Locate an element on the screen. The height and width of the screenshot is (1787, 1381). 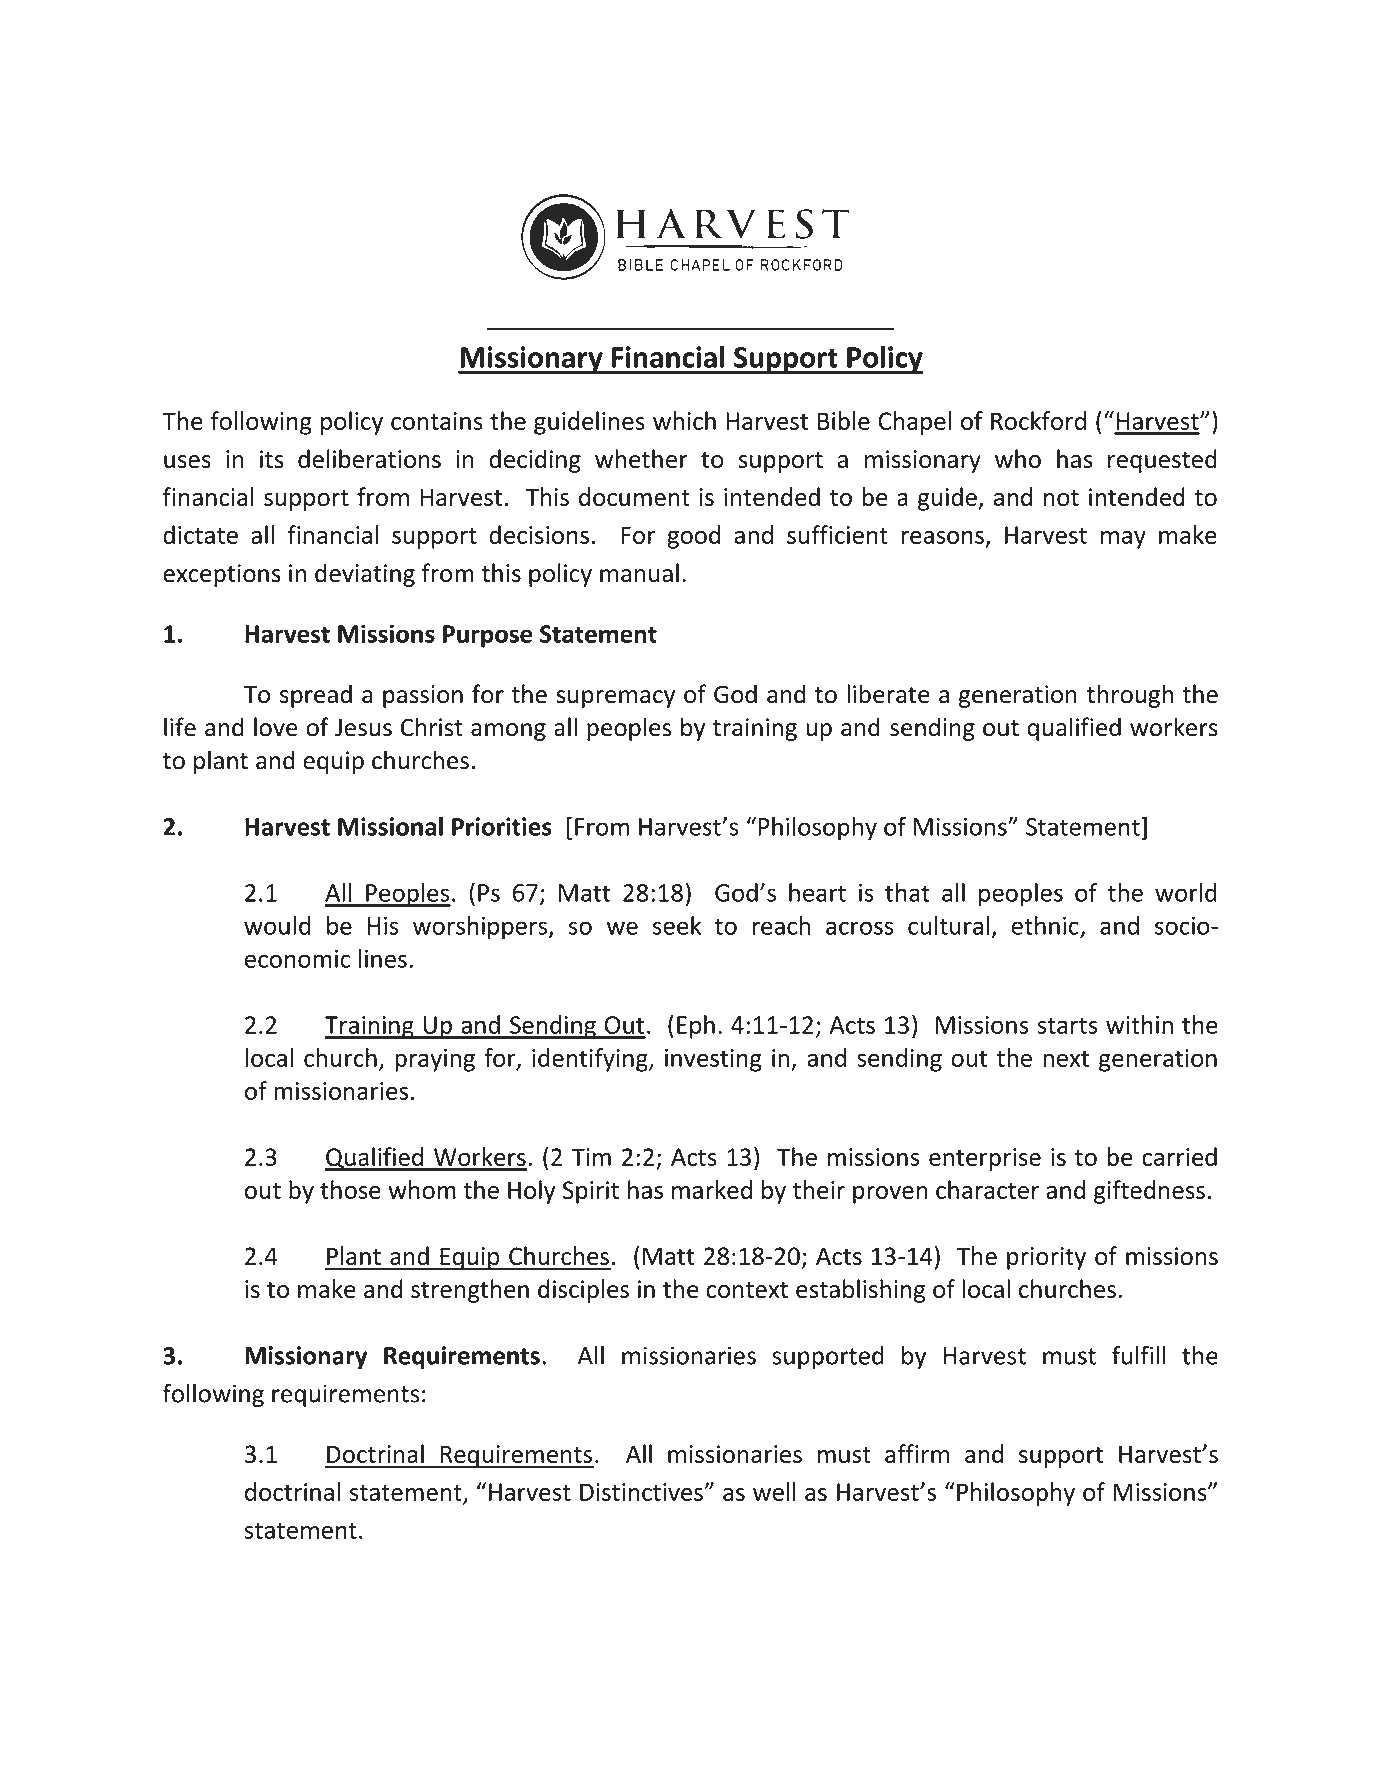
ethnic is located at coordinates (1045, 925).
